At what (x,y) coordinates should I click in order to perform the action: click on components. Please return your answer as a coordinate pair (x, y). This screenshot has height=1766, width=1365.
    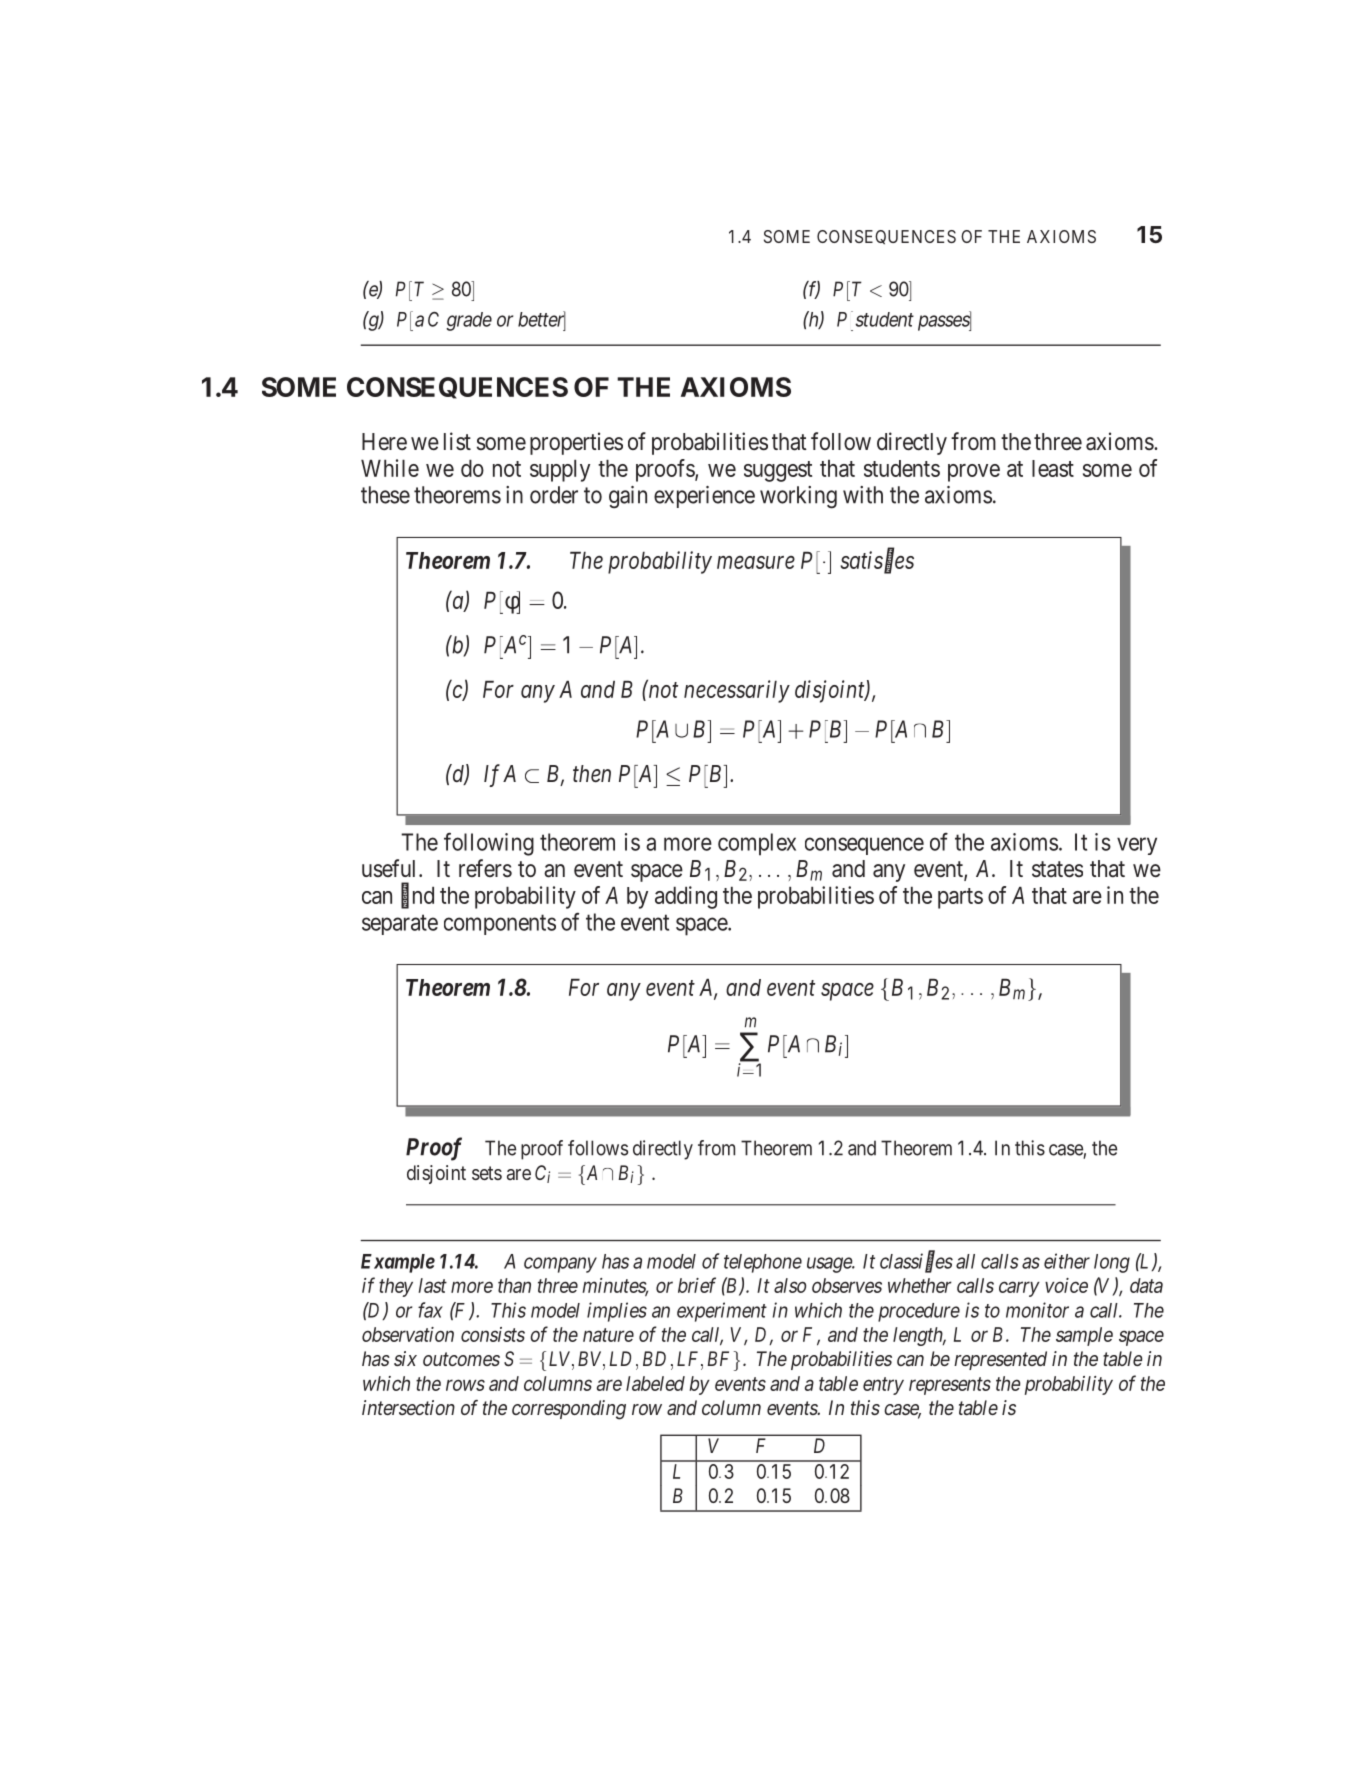
    Looking at the image, I should click on (500, 925).
